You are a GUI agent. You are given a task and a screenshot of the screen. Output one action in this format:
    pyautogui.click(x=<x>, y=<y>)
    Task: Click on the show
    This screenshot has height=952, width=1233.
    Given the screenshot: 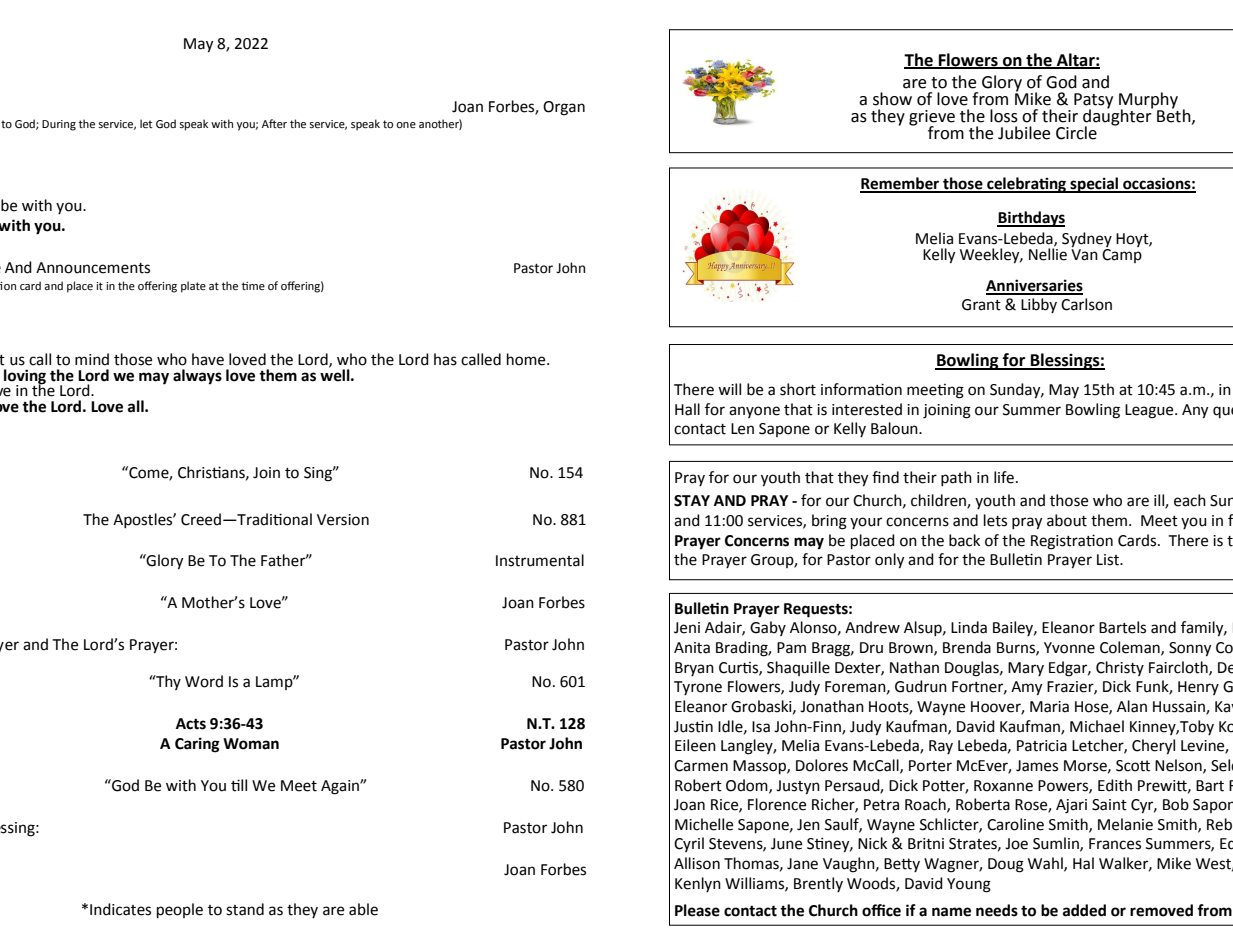 What is the action you would take?
    pyautogui.click(x=892, y=99)
